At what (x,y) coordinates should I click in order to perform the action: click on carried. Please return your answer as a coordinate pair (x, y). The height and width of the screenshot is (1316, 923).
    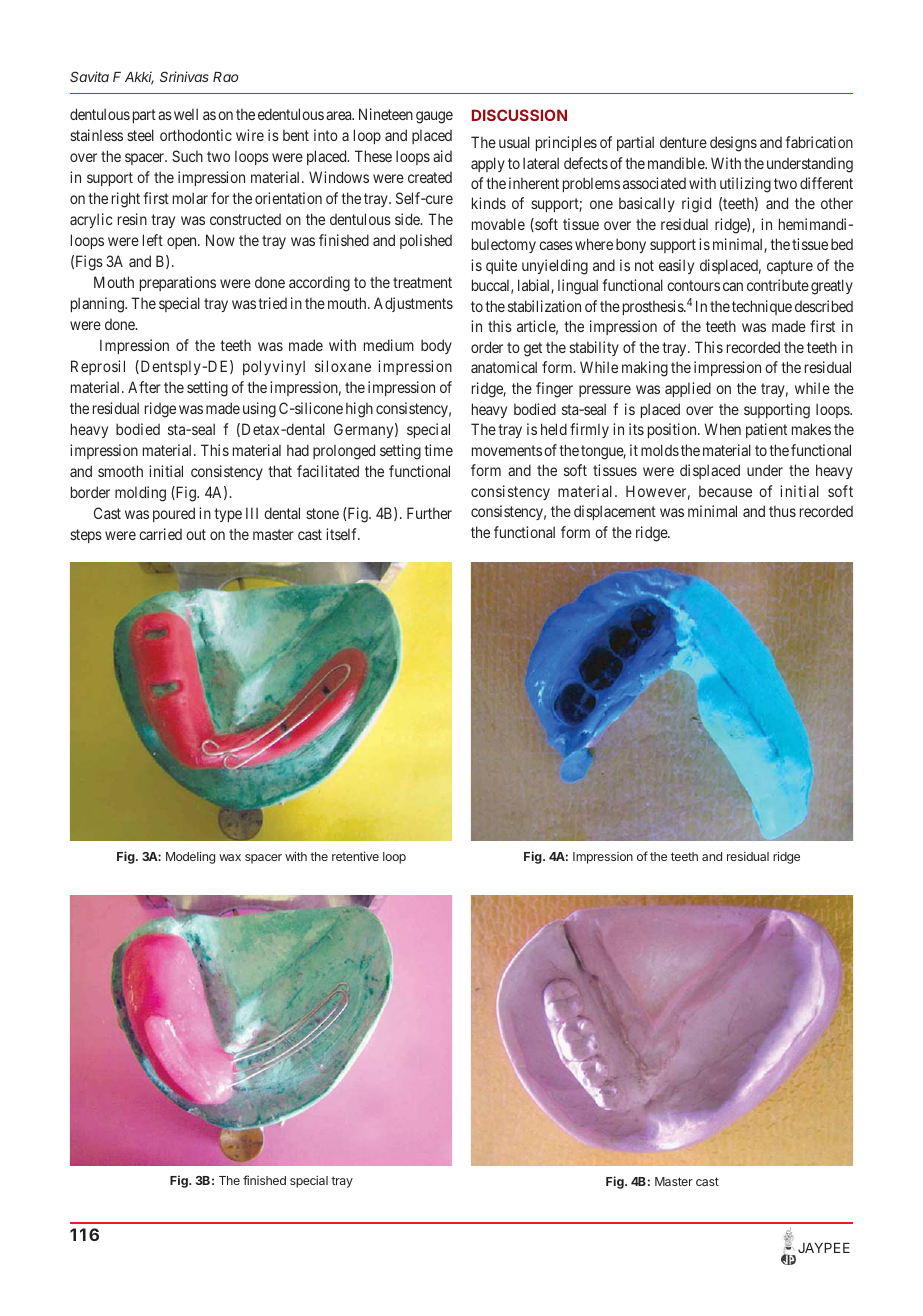
    Looking at the image, I should click on (160, 534).
